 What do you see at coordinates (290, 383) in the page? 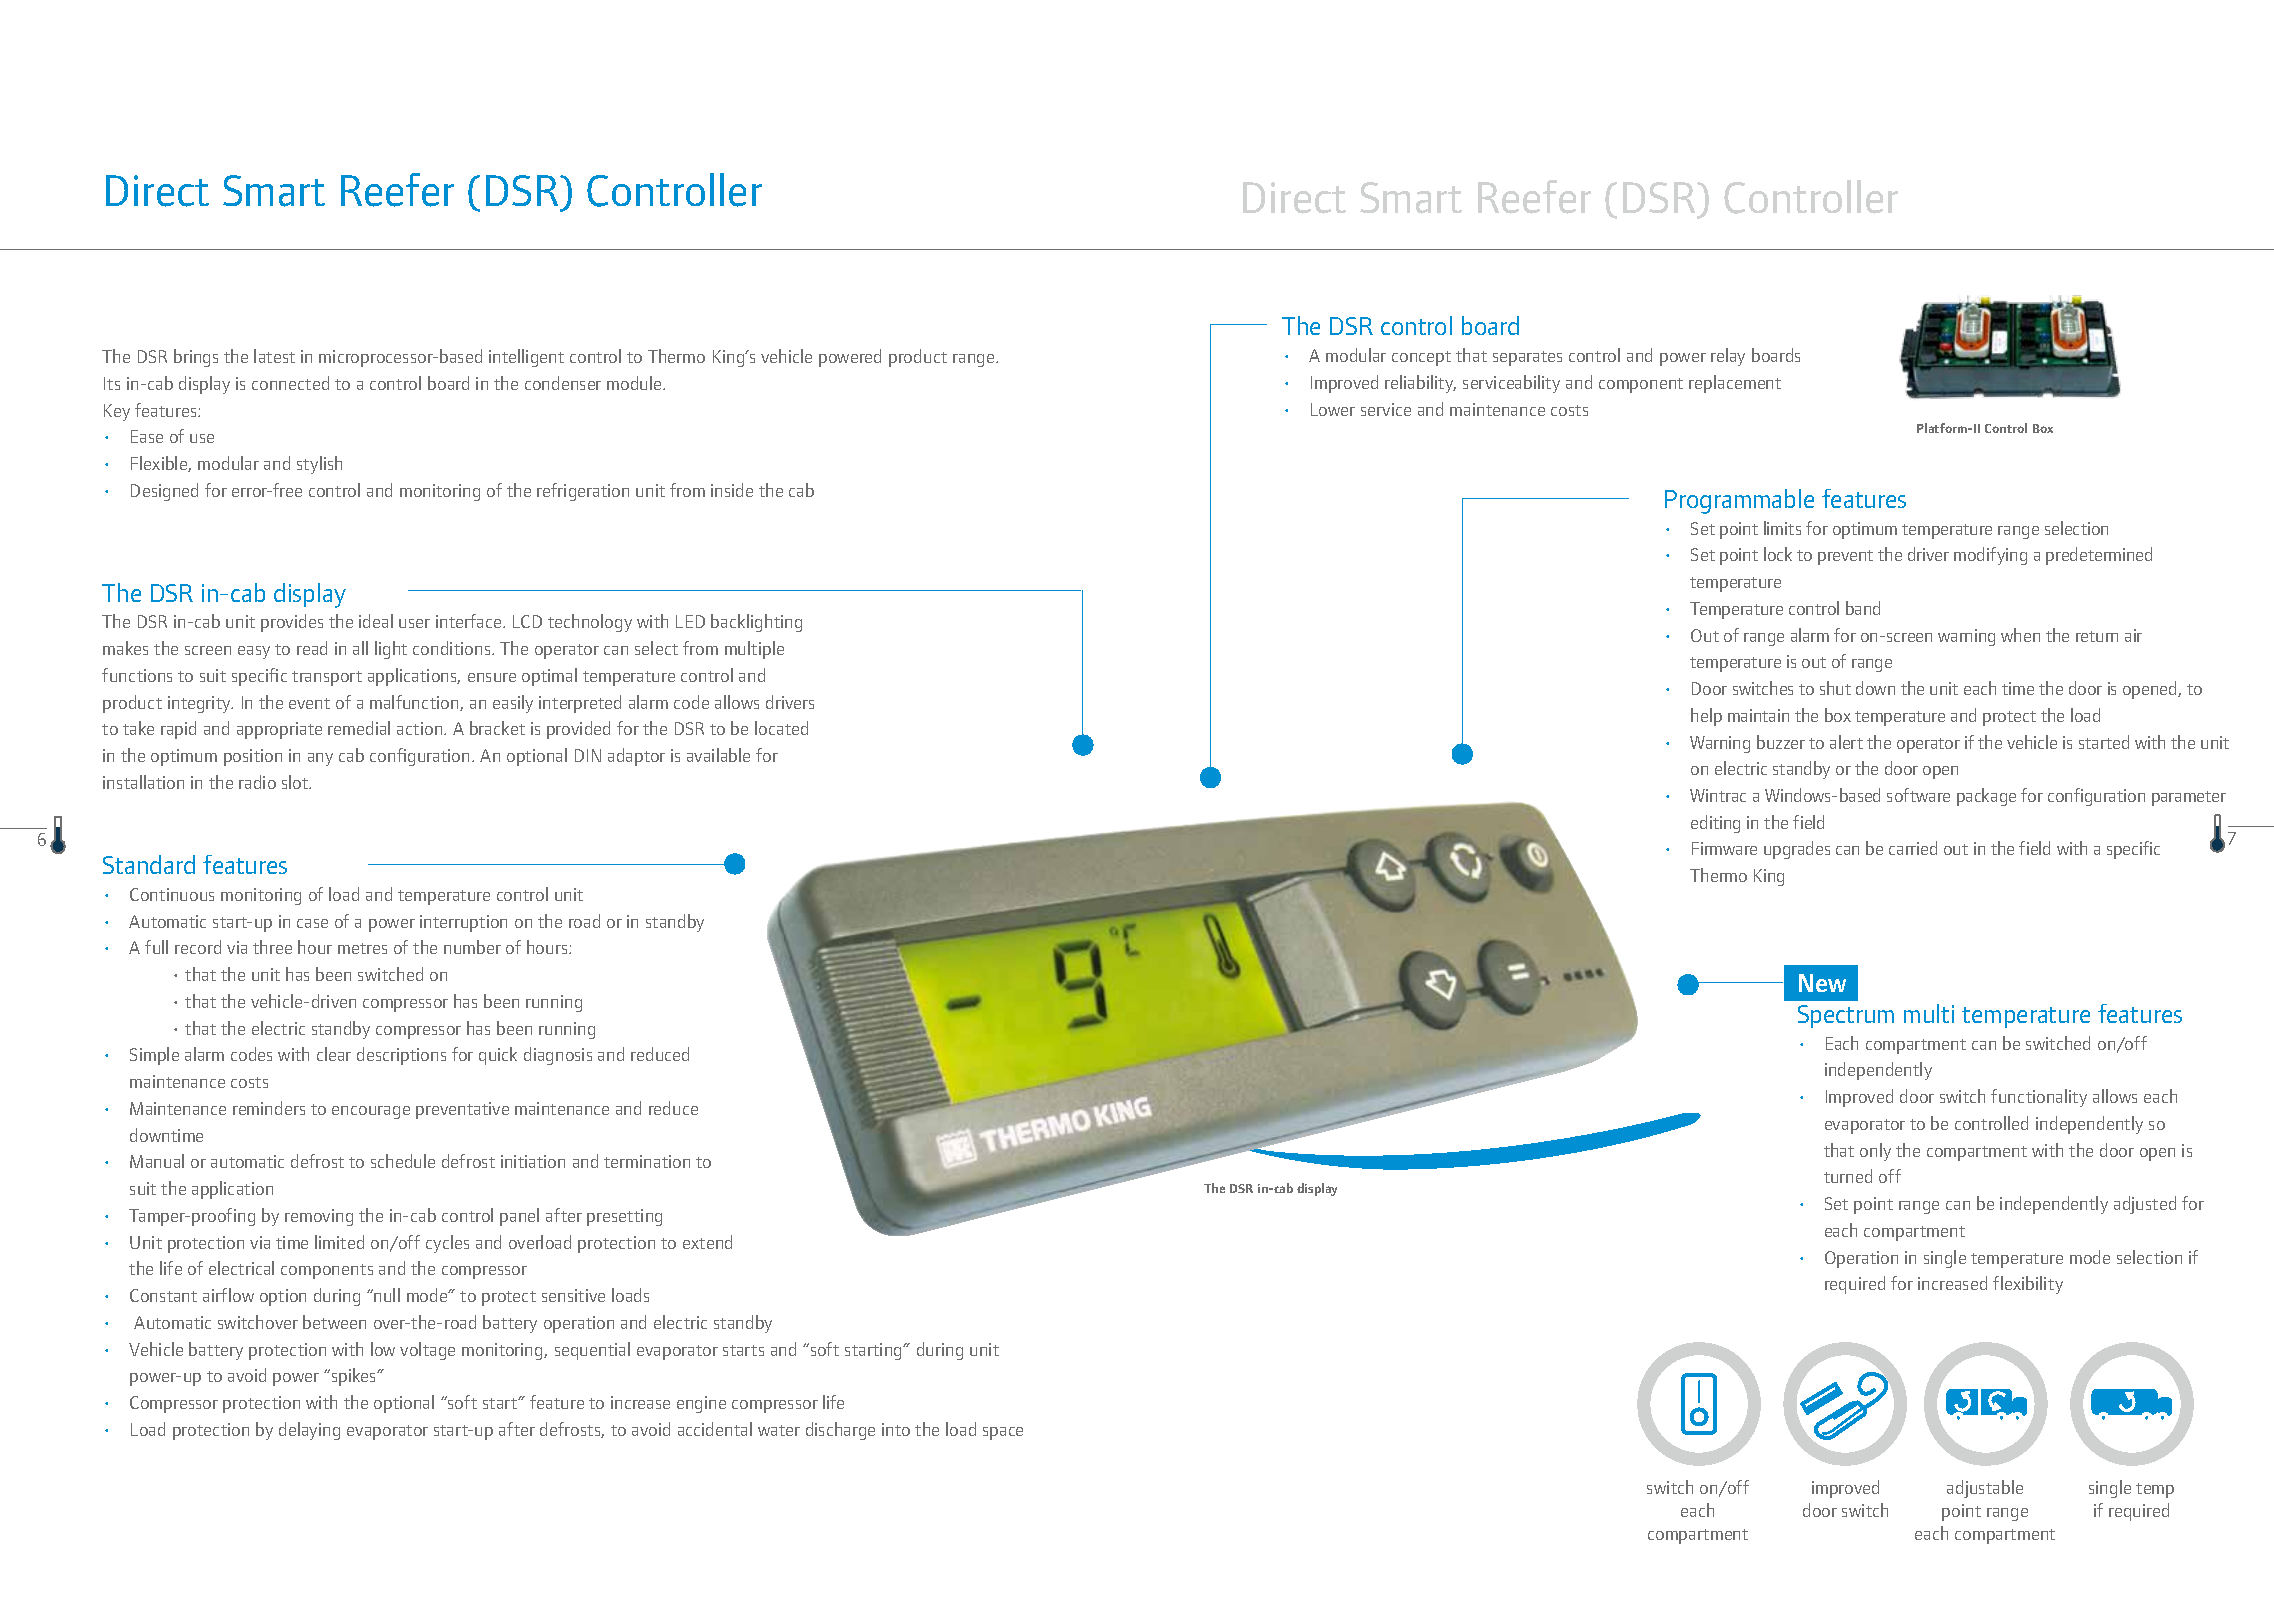
I see `connected` at bounding box center [290, 383].
